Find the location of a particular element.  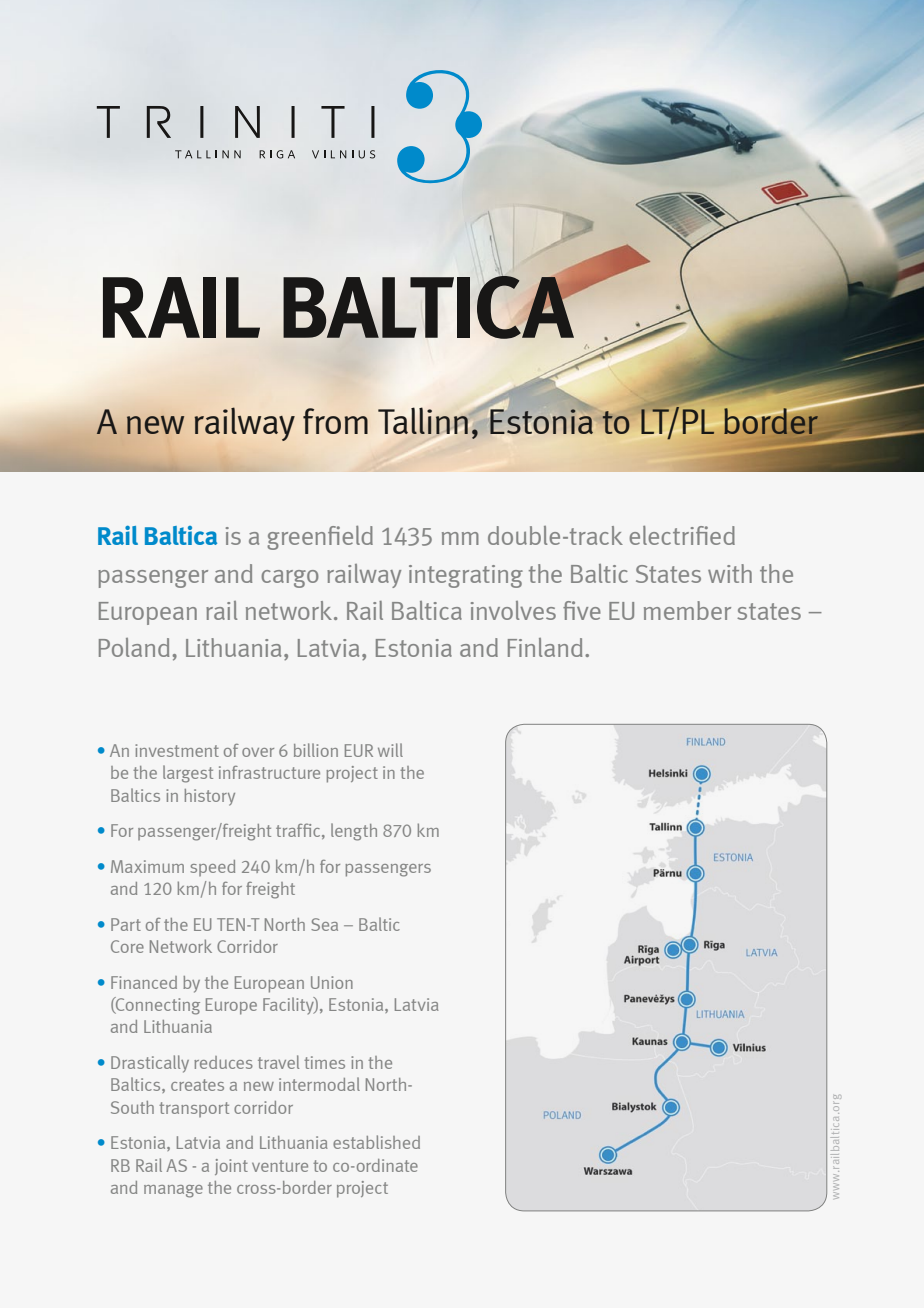

from is located at coordinates (335, 421).
